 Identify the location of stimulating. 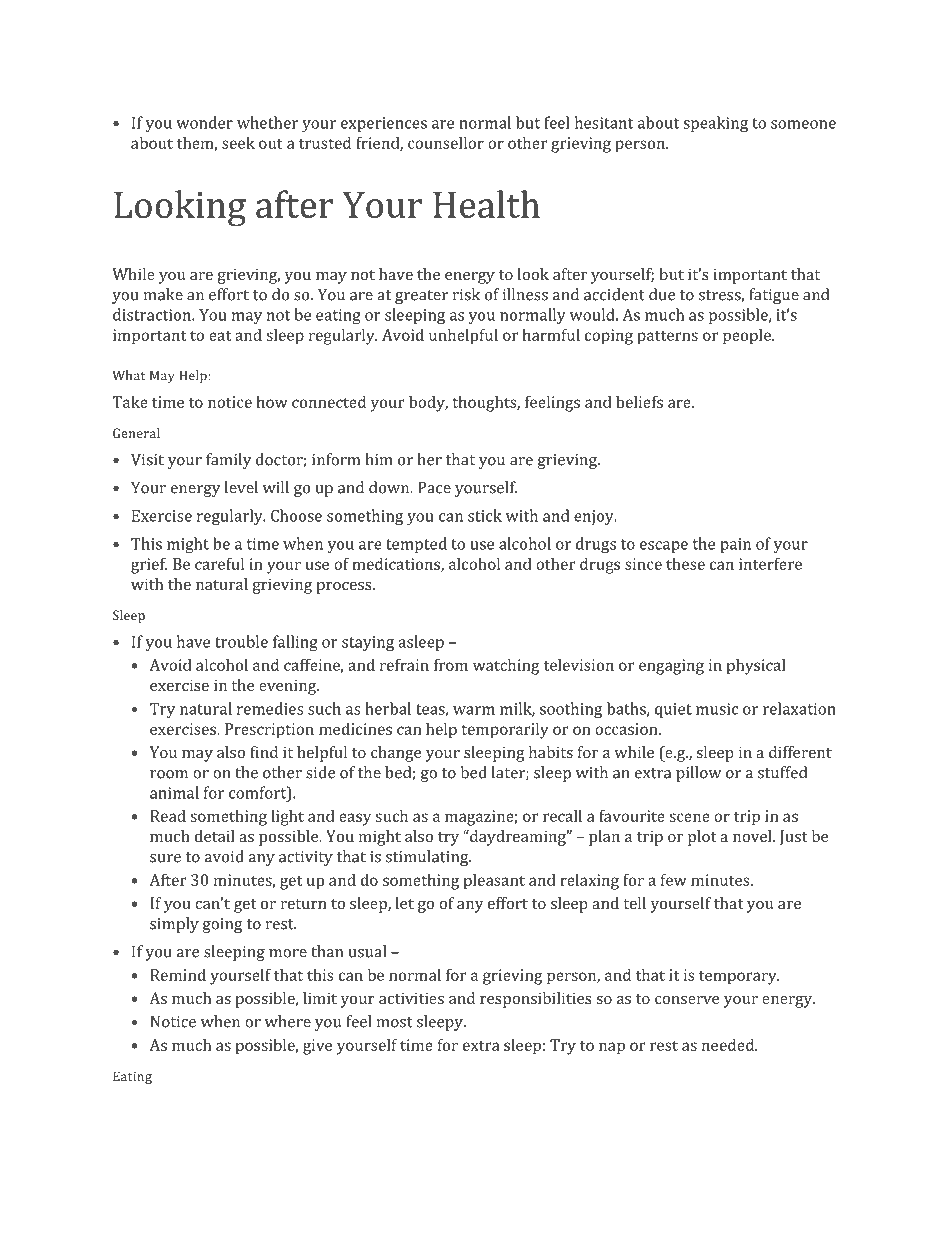
(428, 858).
